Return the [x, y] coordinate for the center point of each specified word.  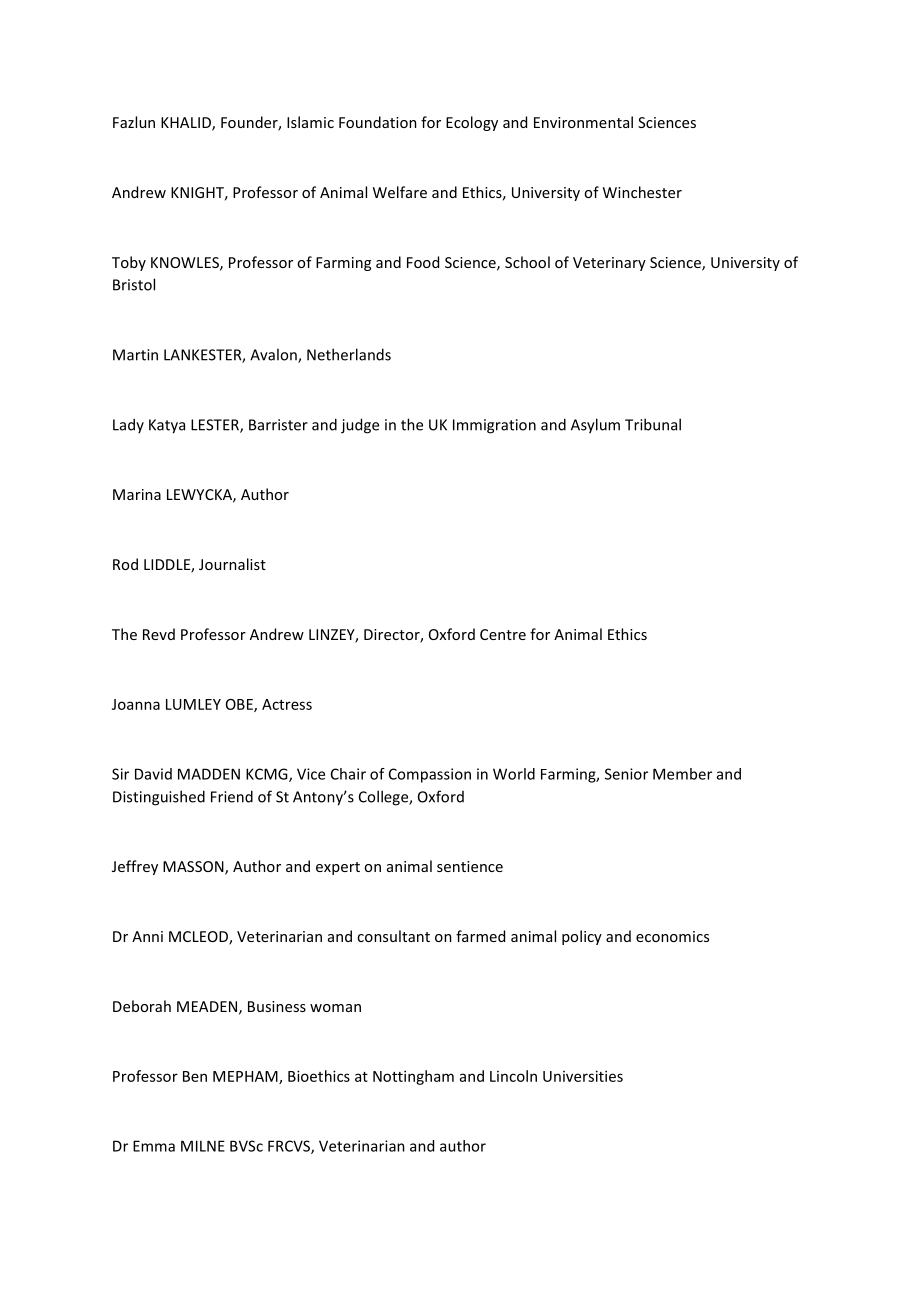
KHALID [187, 124]
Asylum [595, 426]
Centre [503, 634]
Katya [167, 426]
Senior [626, 774]
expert [338, 868]
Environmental [583, 122]
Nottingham [413, 1077]
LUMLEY [193, 704]
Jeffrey [135, 867]
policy [582, 937]
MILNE [203, 1146]
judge [360, 426]
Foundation [378, 122]
